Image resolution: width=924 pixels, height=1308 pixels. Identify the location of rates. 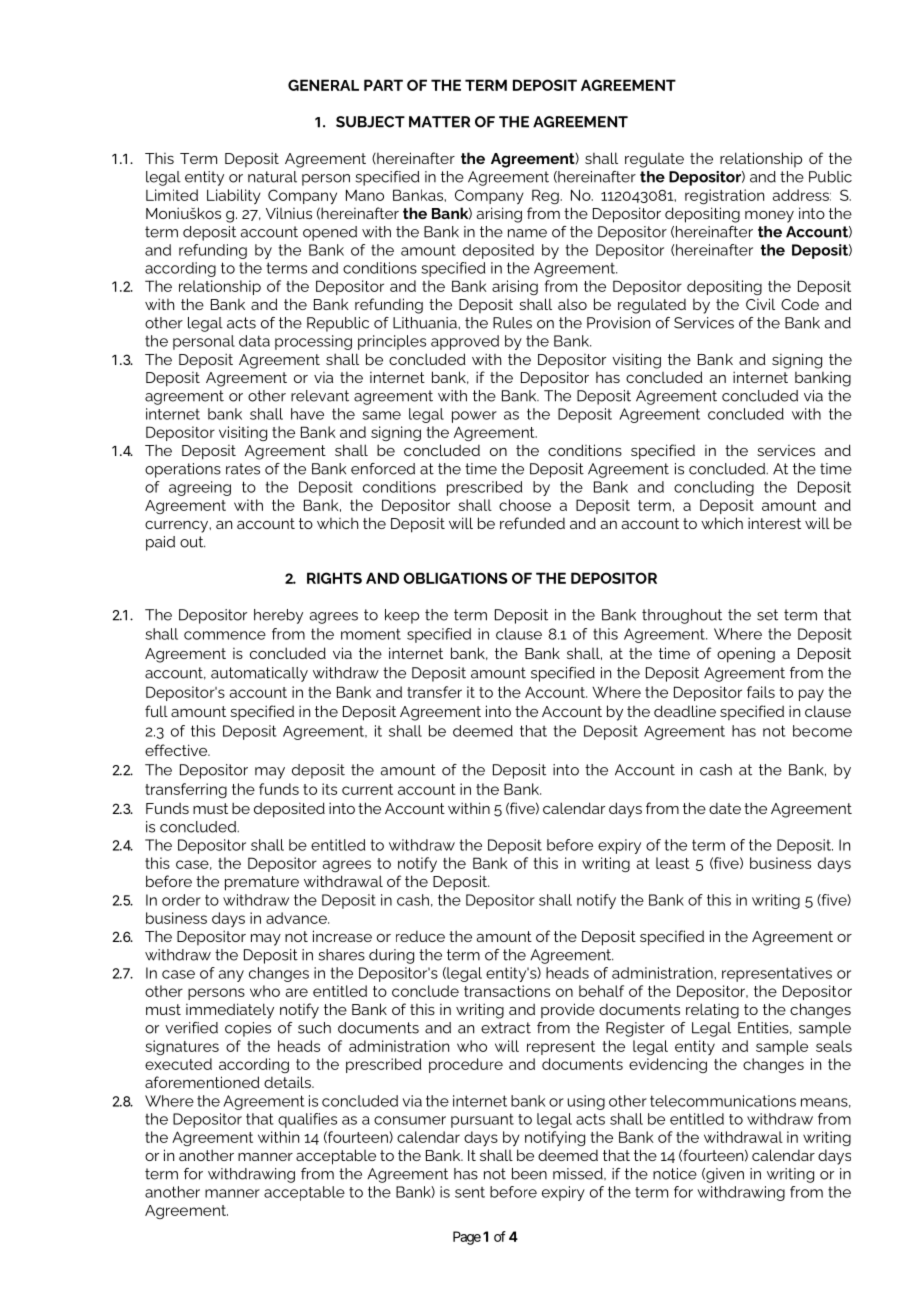
(243, 469).
